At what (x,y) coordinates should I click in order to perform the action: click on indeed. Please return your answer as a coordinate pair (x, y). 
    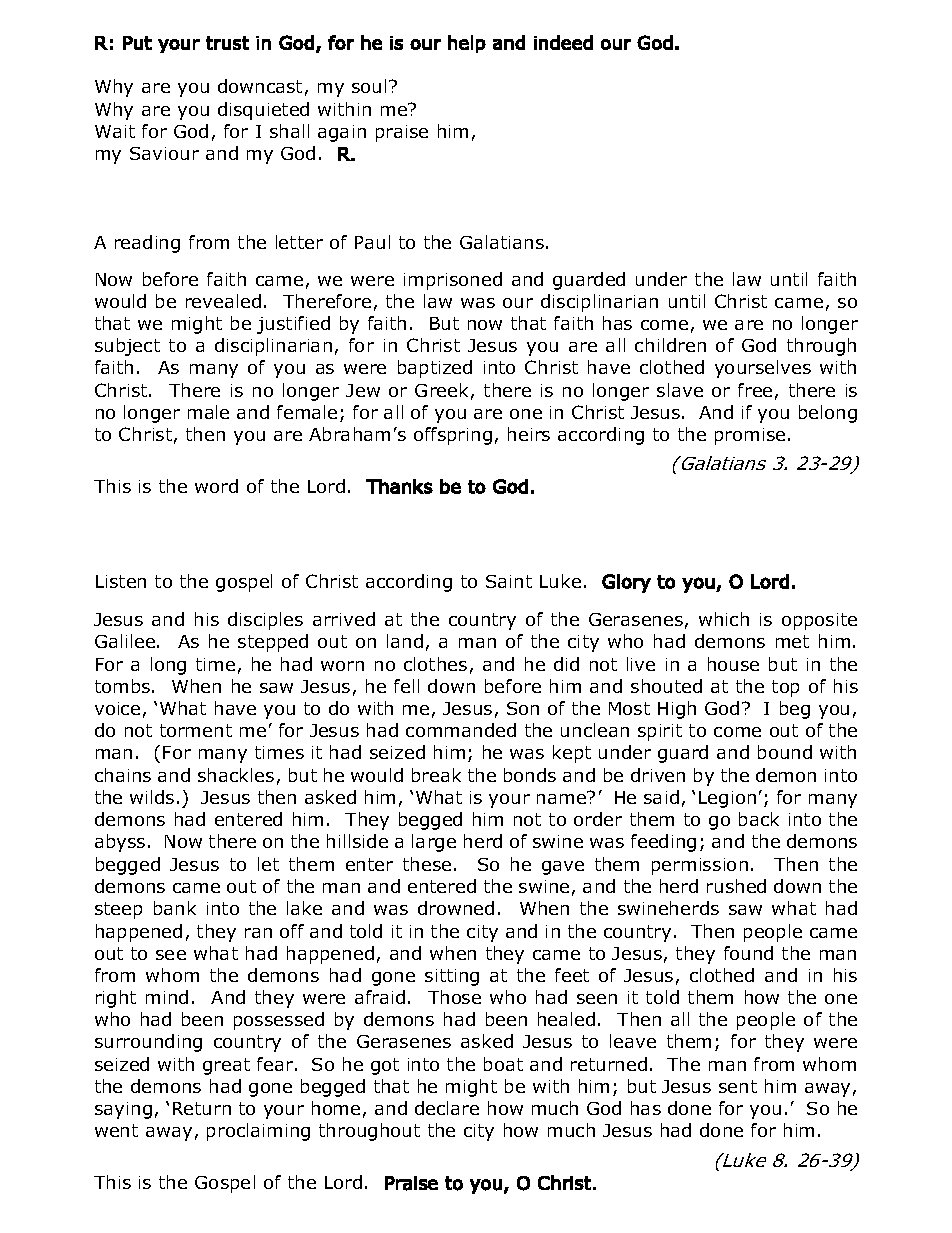
    Looking at the image, I should click on (563, 42).
